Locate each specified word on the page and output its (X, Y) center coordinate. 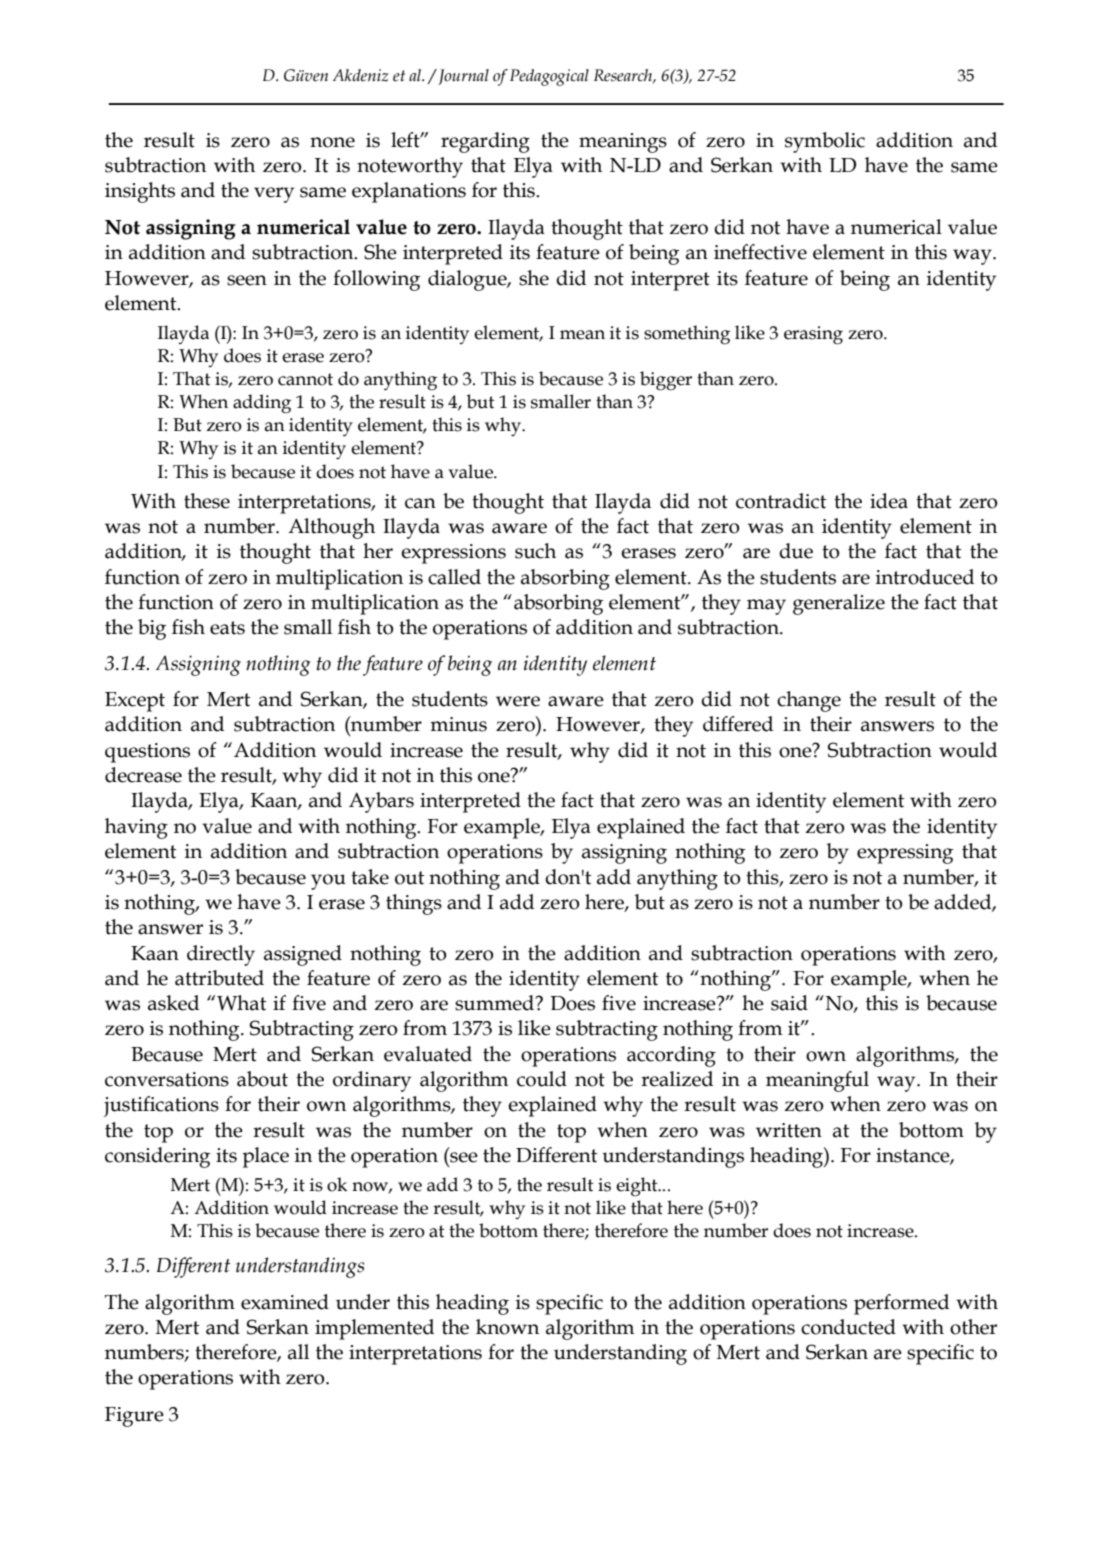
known (507, 1327)
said (789, 1003)
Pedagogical (549, 77)
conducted (848, 1327)
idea (889, 501)
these (207, 501)
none (332, 142)
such (535, 551)
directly (221, 955)
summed (495, 1003)
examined (285, 1302)
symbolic (825, 142)
